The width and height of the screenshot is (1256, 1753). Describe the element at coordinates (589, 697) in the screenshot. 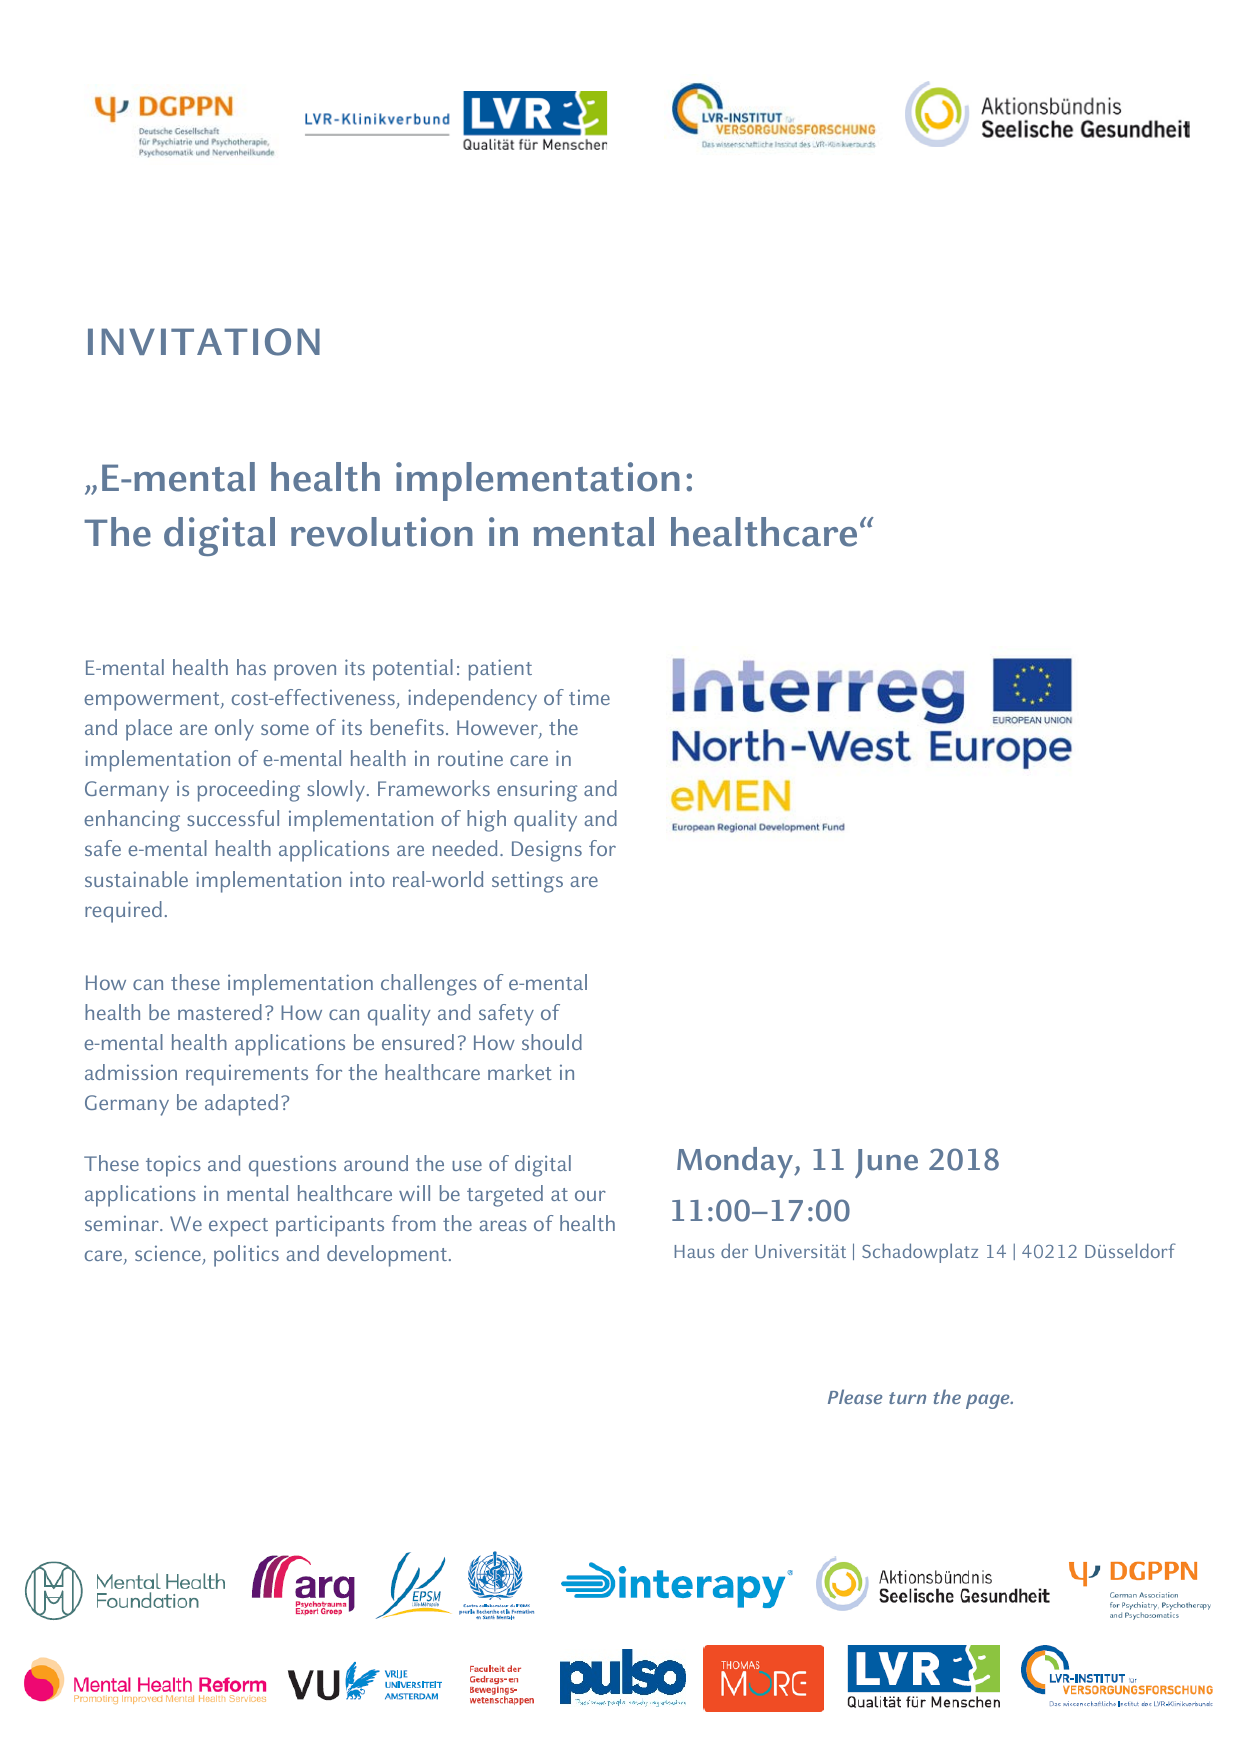

I see `time` at that location.
